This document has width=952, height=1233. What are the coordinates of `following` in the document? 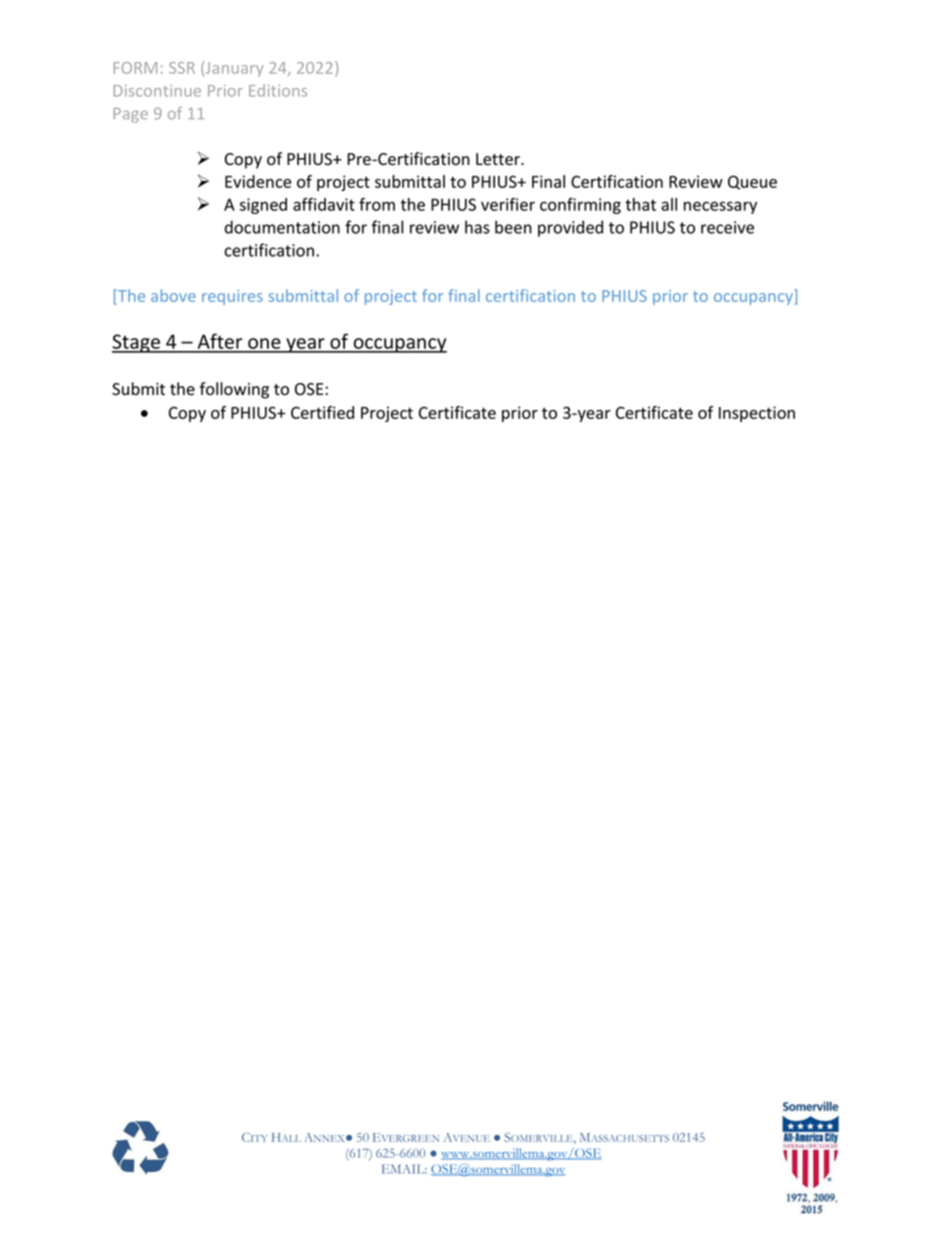 It's located at (234, 390).
